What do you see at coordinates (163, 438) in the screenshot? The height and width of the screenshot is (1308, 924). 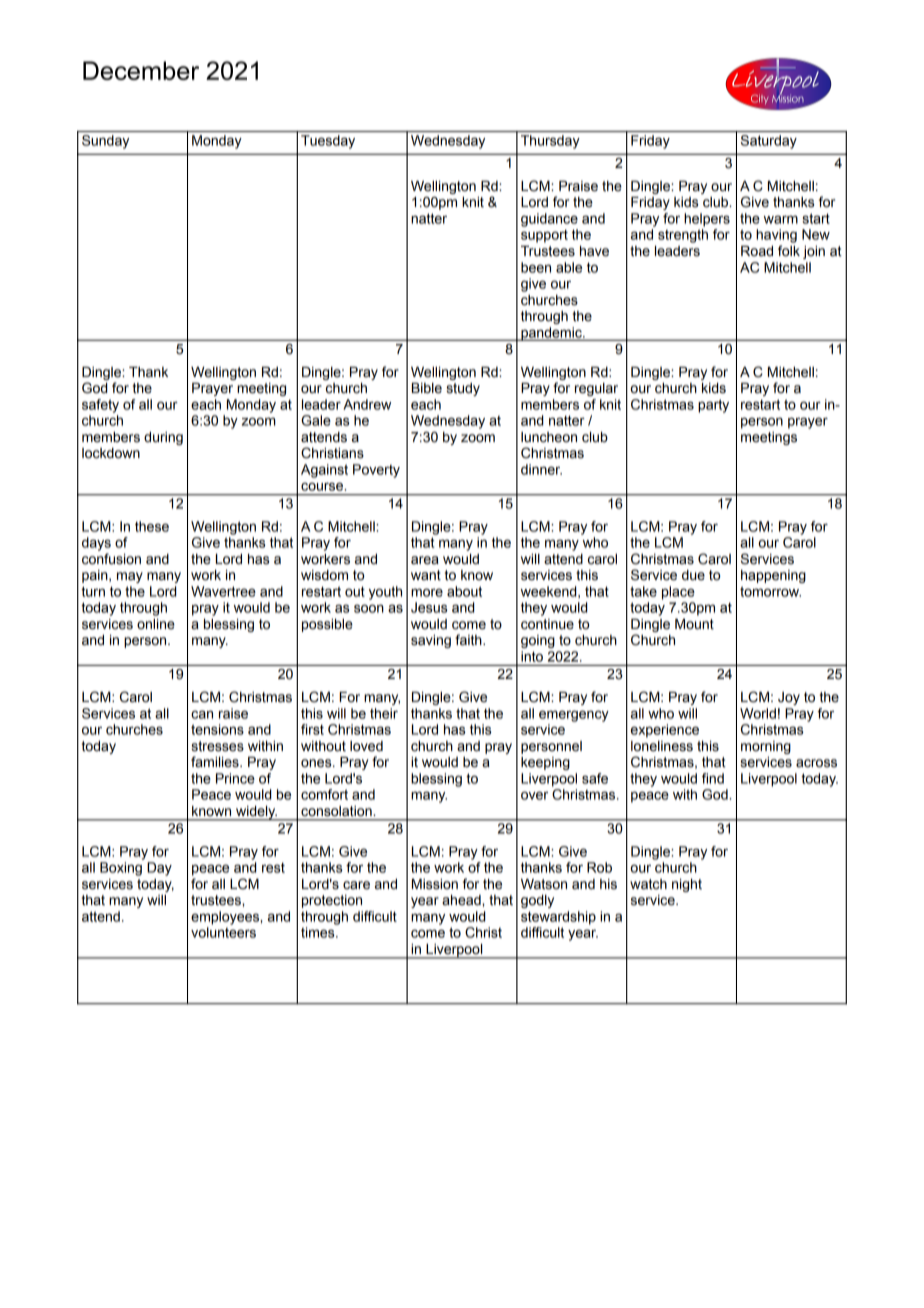 I see `during` at bounding box center [163, 438].
